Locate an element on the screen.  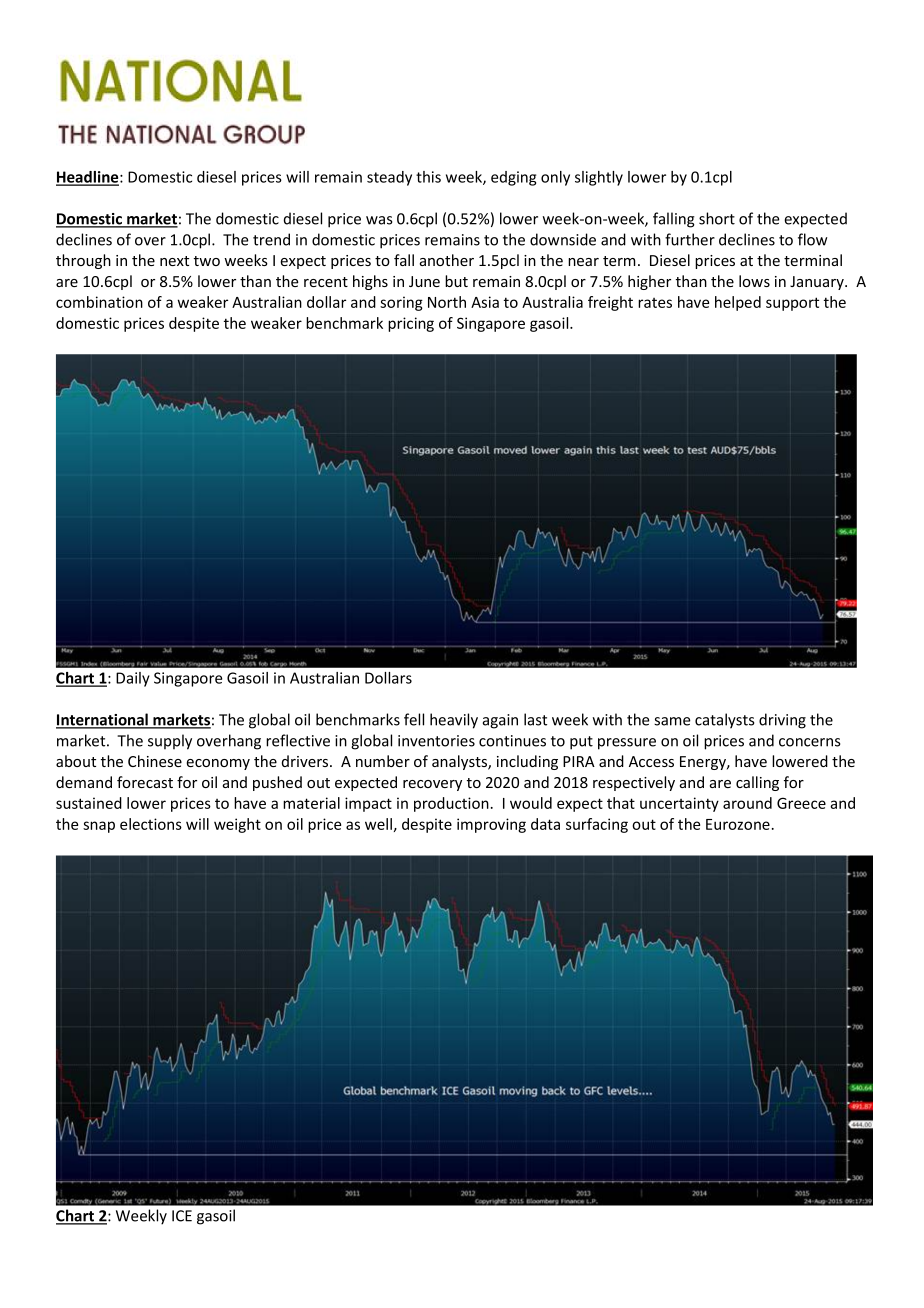
short is located at coordinates (717, 218).
